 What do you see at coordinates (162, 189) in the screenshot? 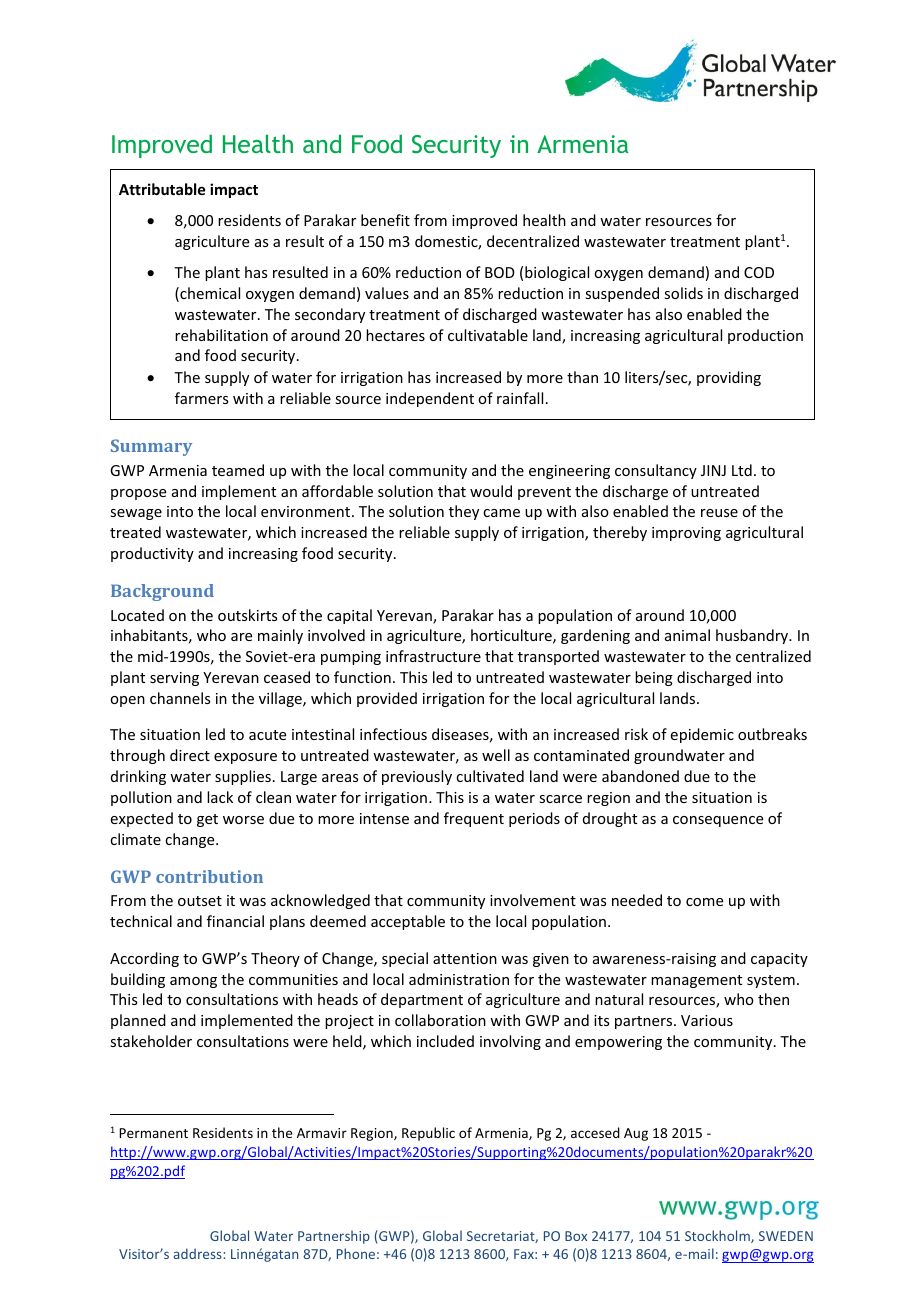
I see `Attributable` at bounding box center [162, 189].
